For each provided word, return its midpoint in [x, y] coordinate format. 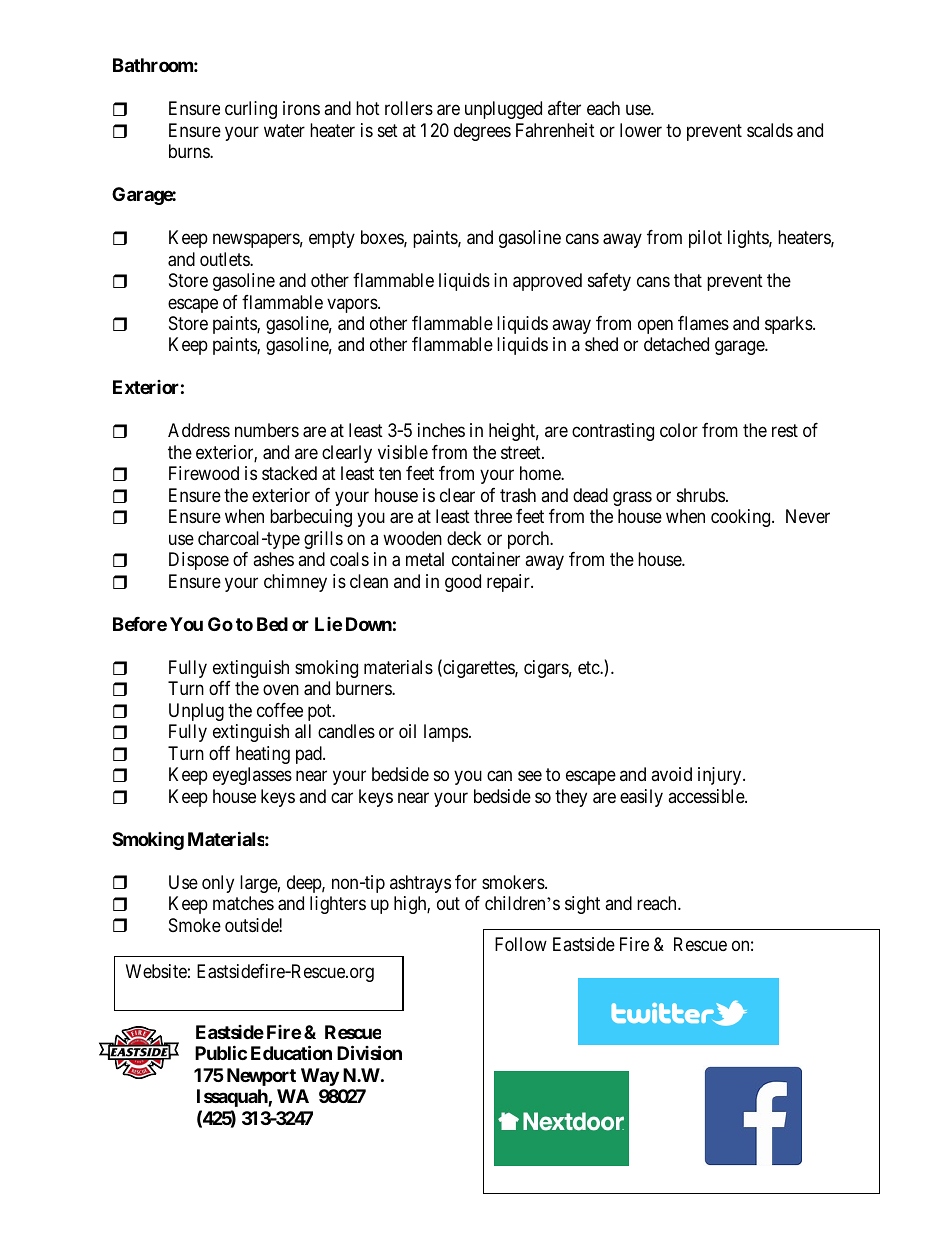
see [530, 776]
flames [703, 323]
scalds [770, 130]
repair [509, 583]
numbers [267, 430]
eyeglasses [252, 776]
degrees [482, 132]
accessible [707, 796]
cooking [742, 518]
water [284, 131]
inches [441, 430]
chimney [295, 583]
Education [291, 1053]
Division [369, 1053]
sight [582, 905]
